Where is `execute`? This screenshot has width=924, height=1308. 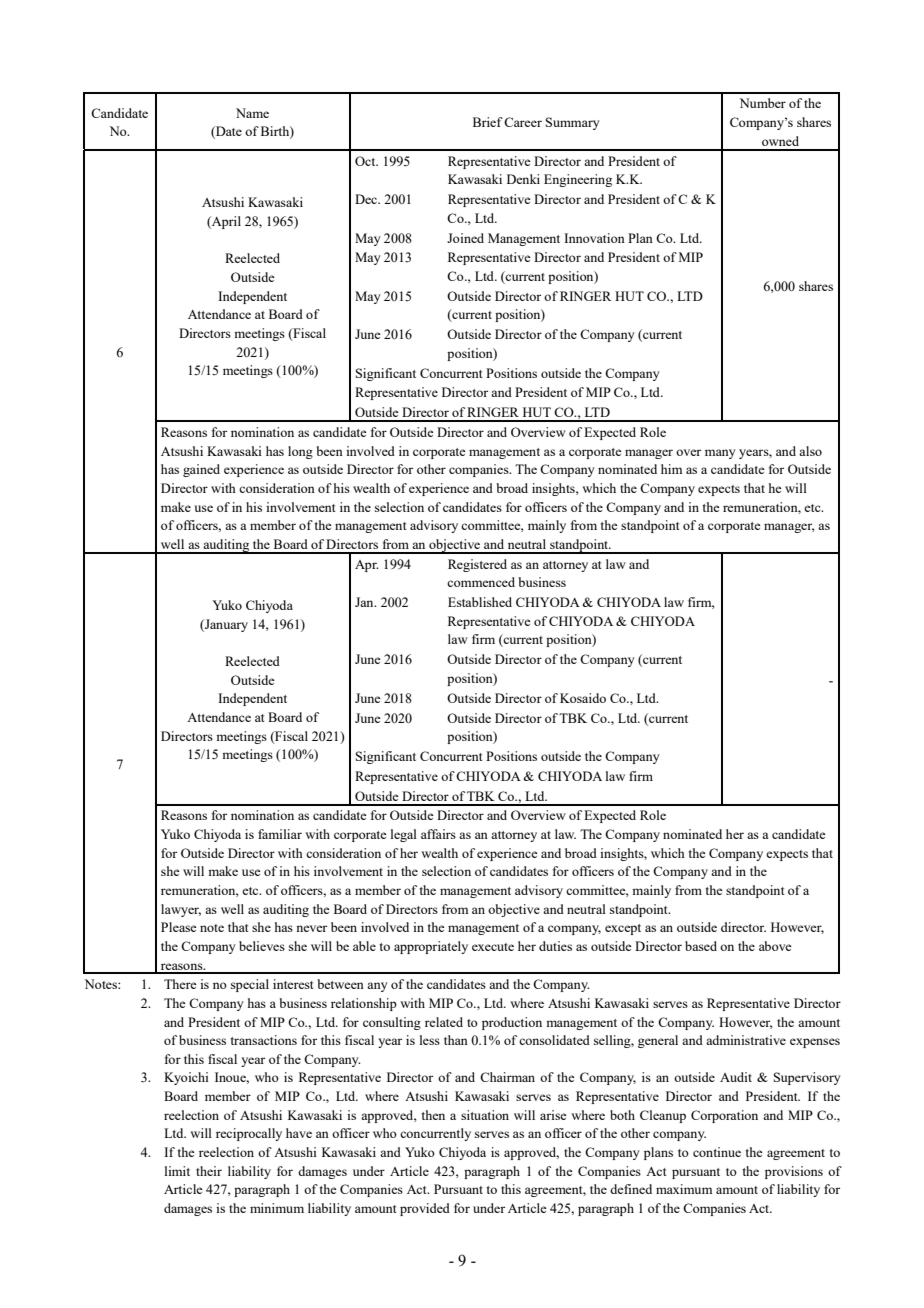
execute is located at coordinates (493, 947).
